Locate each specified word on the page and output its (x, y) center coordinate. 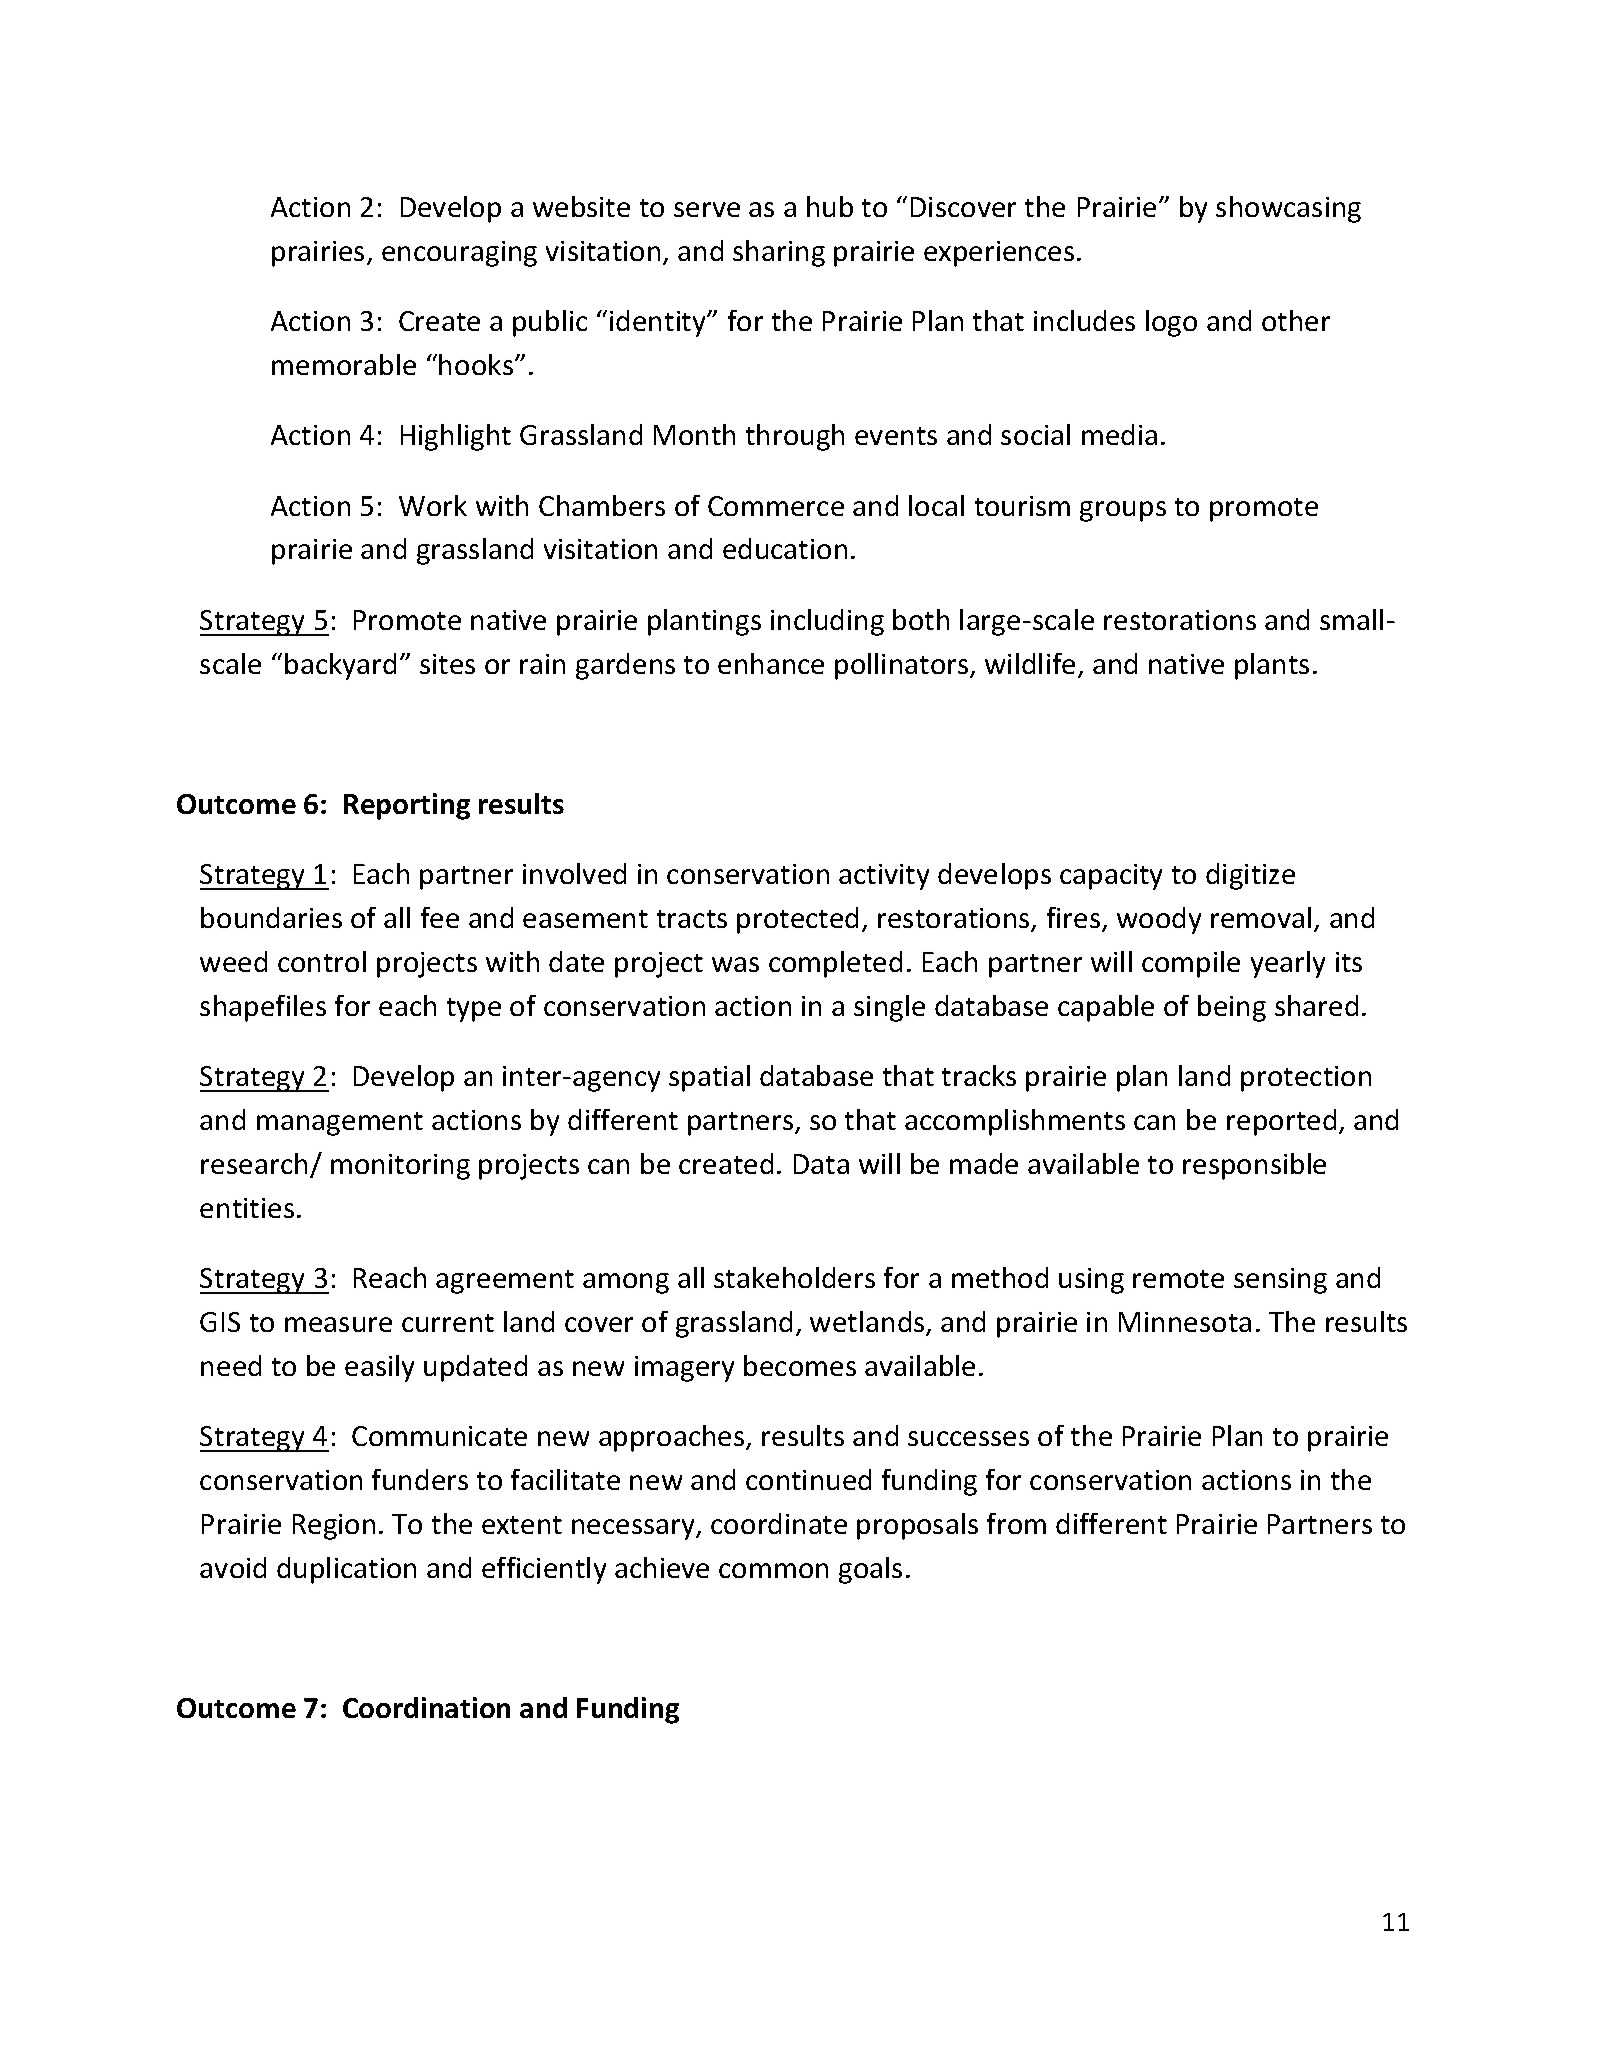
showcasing (1288, 209)
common (773, 1570)
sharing (779, 253)
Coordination (426, 1707)
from (1016, 1523)
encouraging (459, 254)
